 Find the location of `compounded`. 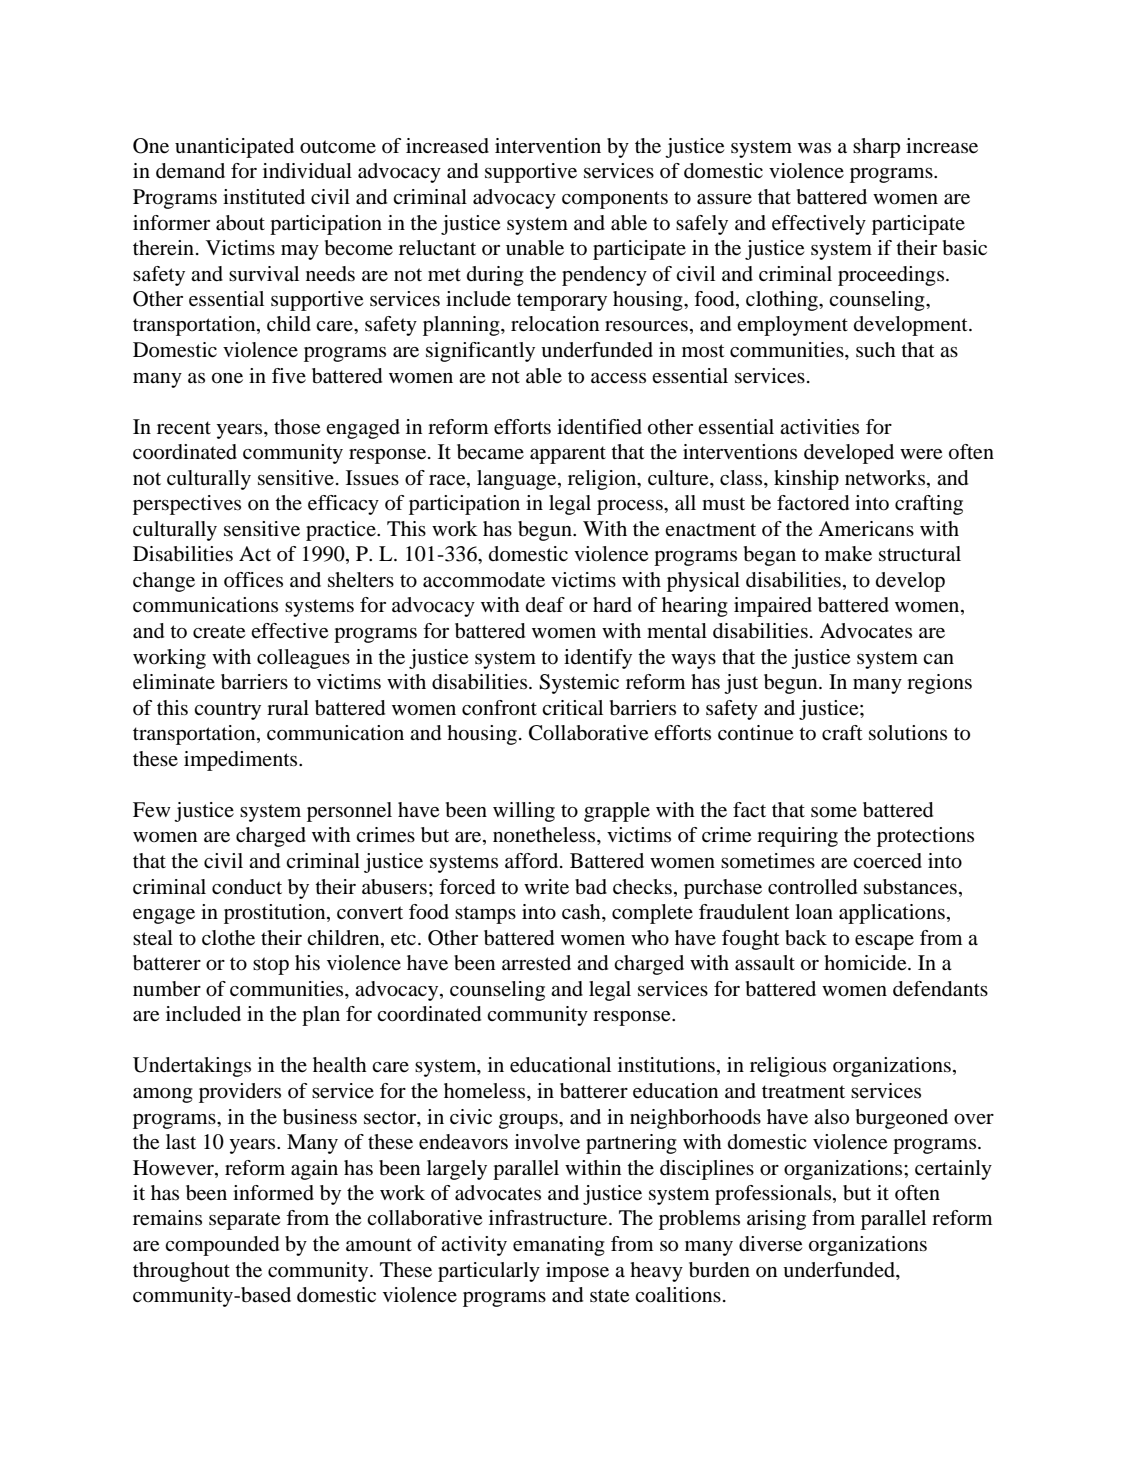

compounded is located at coordinates (222, 1246).
